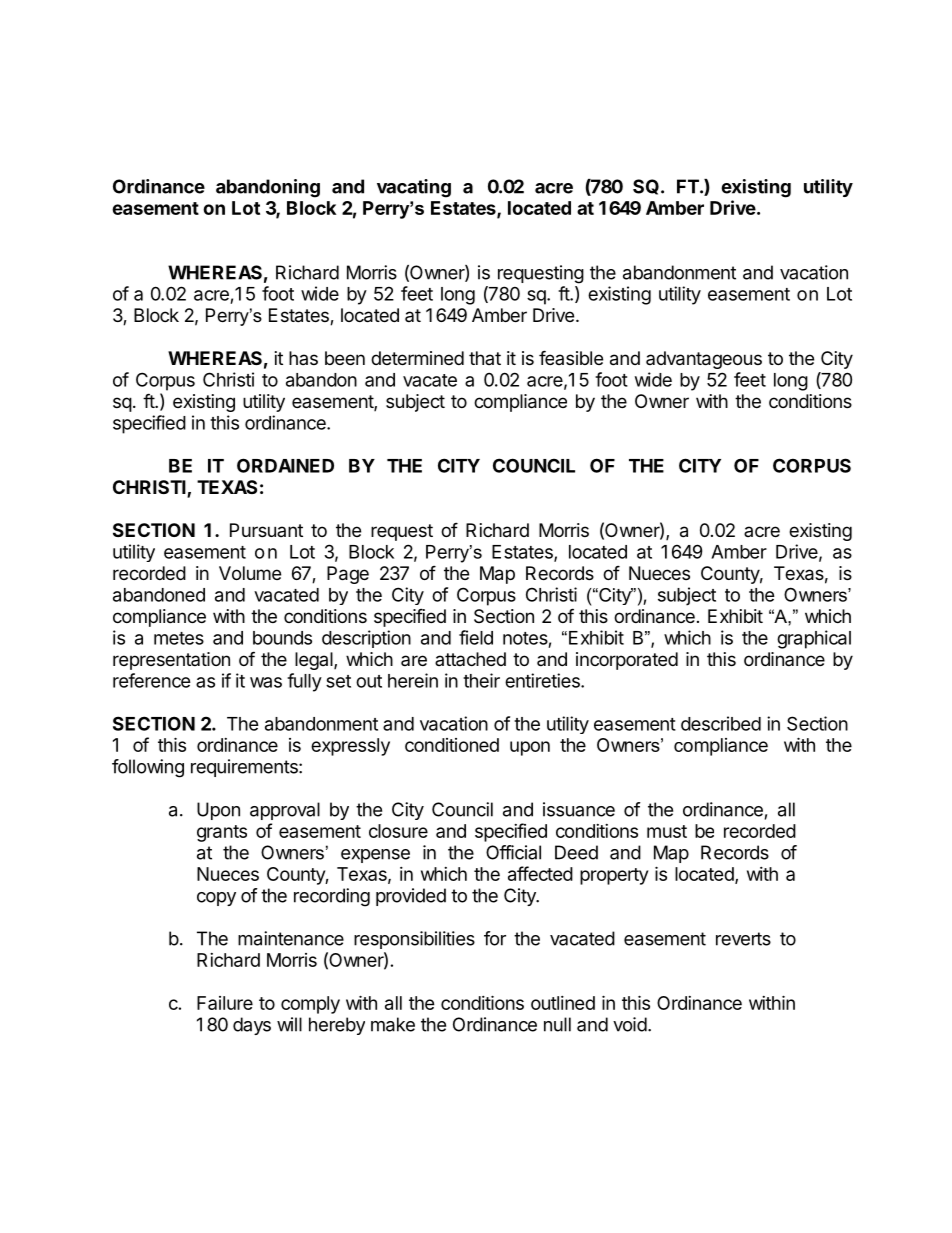  Describe the element at coordinates (250, 573) in the screenshot. I see `Volume` at that location.
